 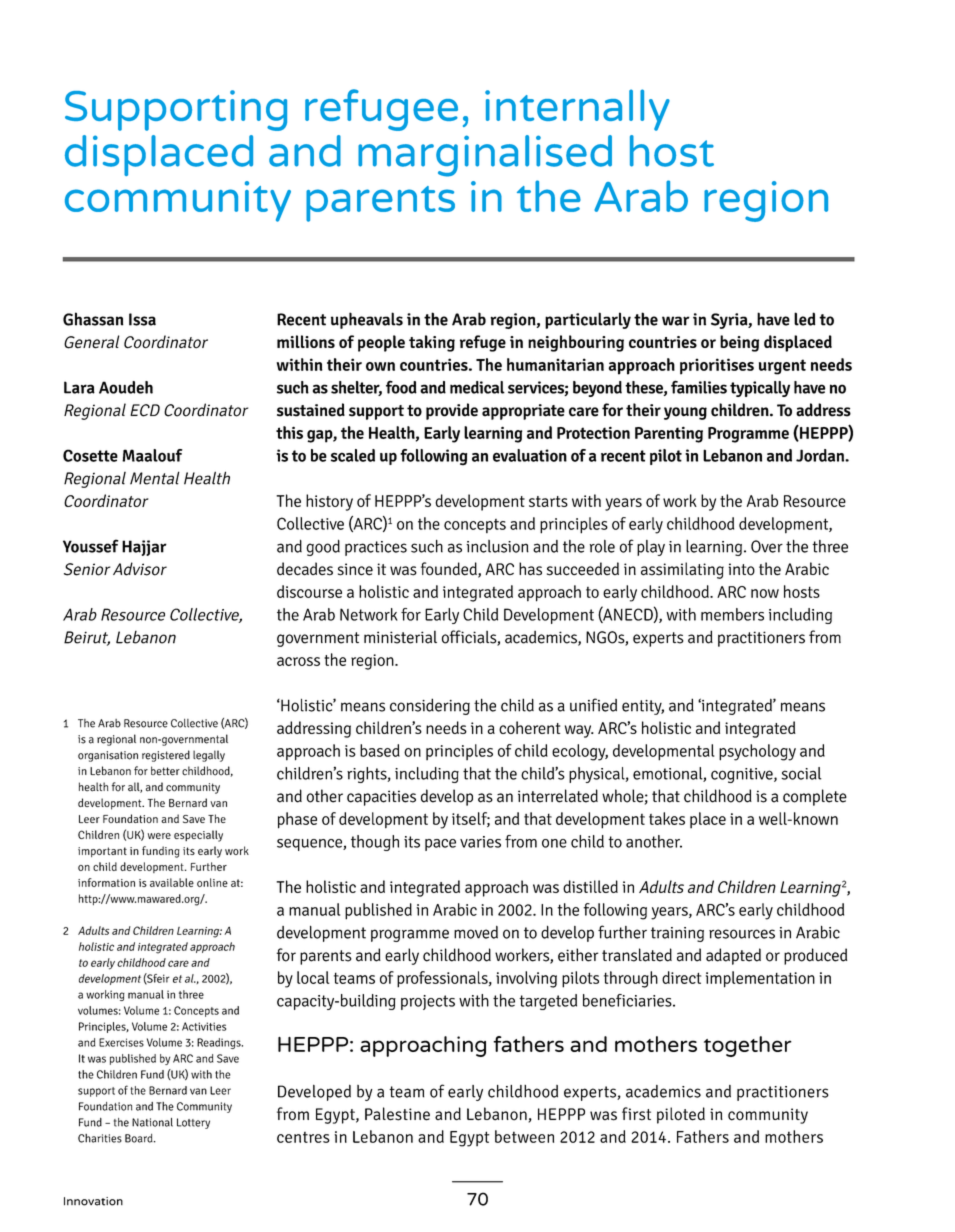 What do you see at coordinates (667, 818) in the screenshot?
I see `takes` at bounding box center [667, 818].
